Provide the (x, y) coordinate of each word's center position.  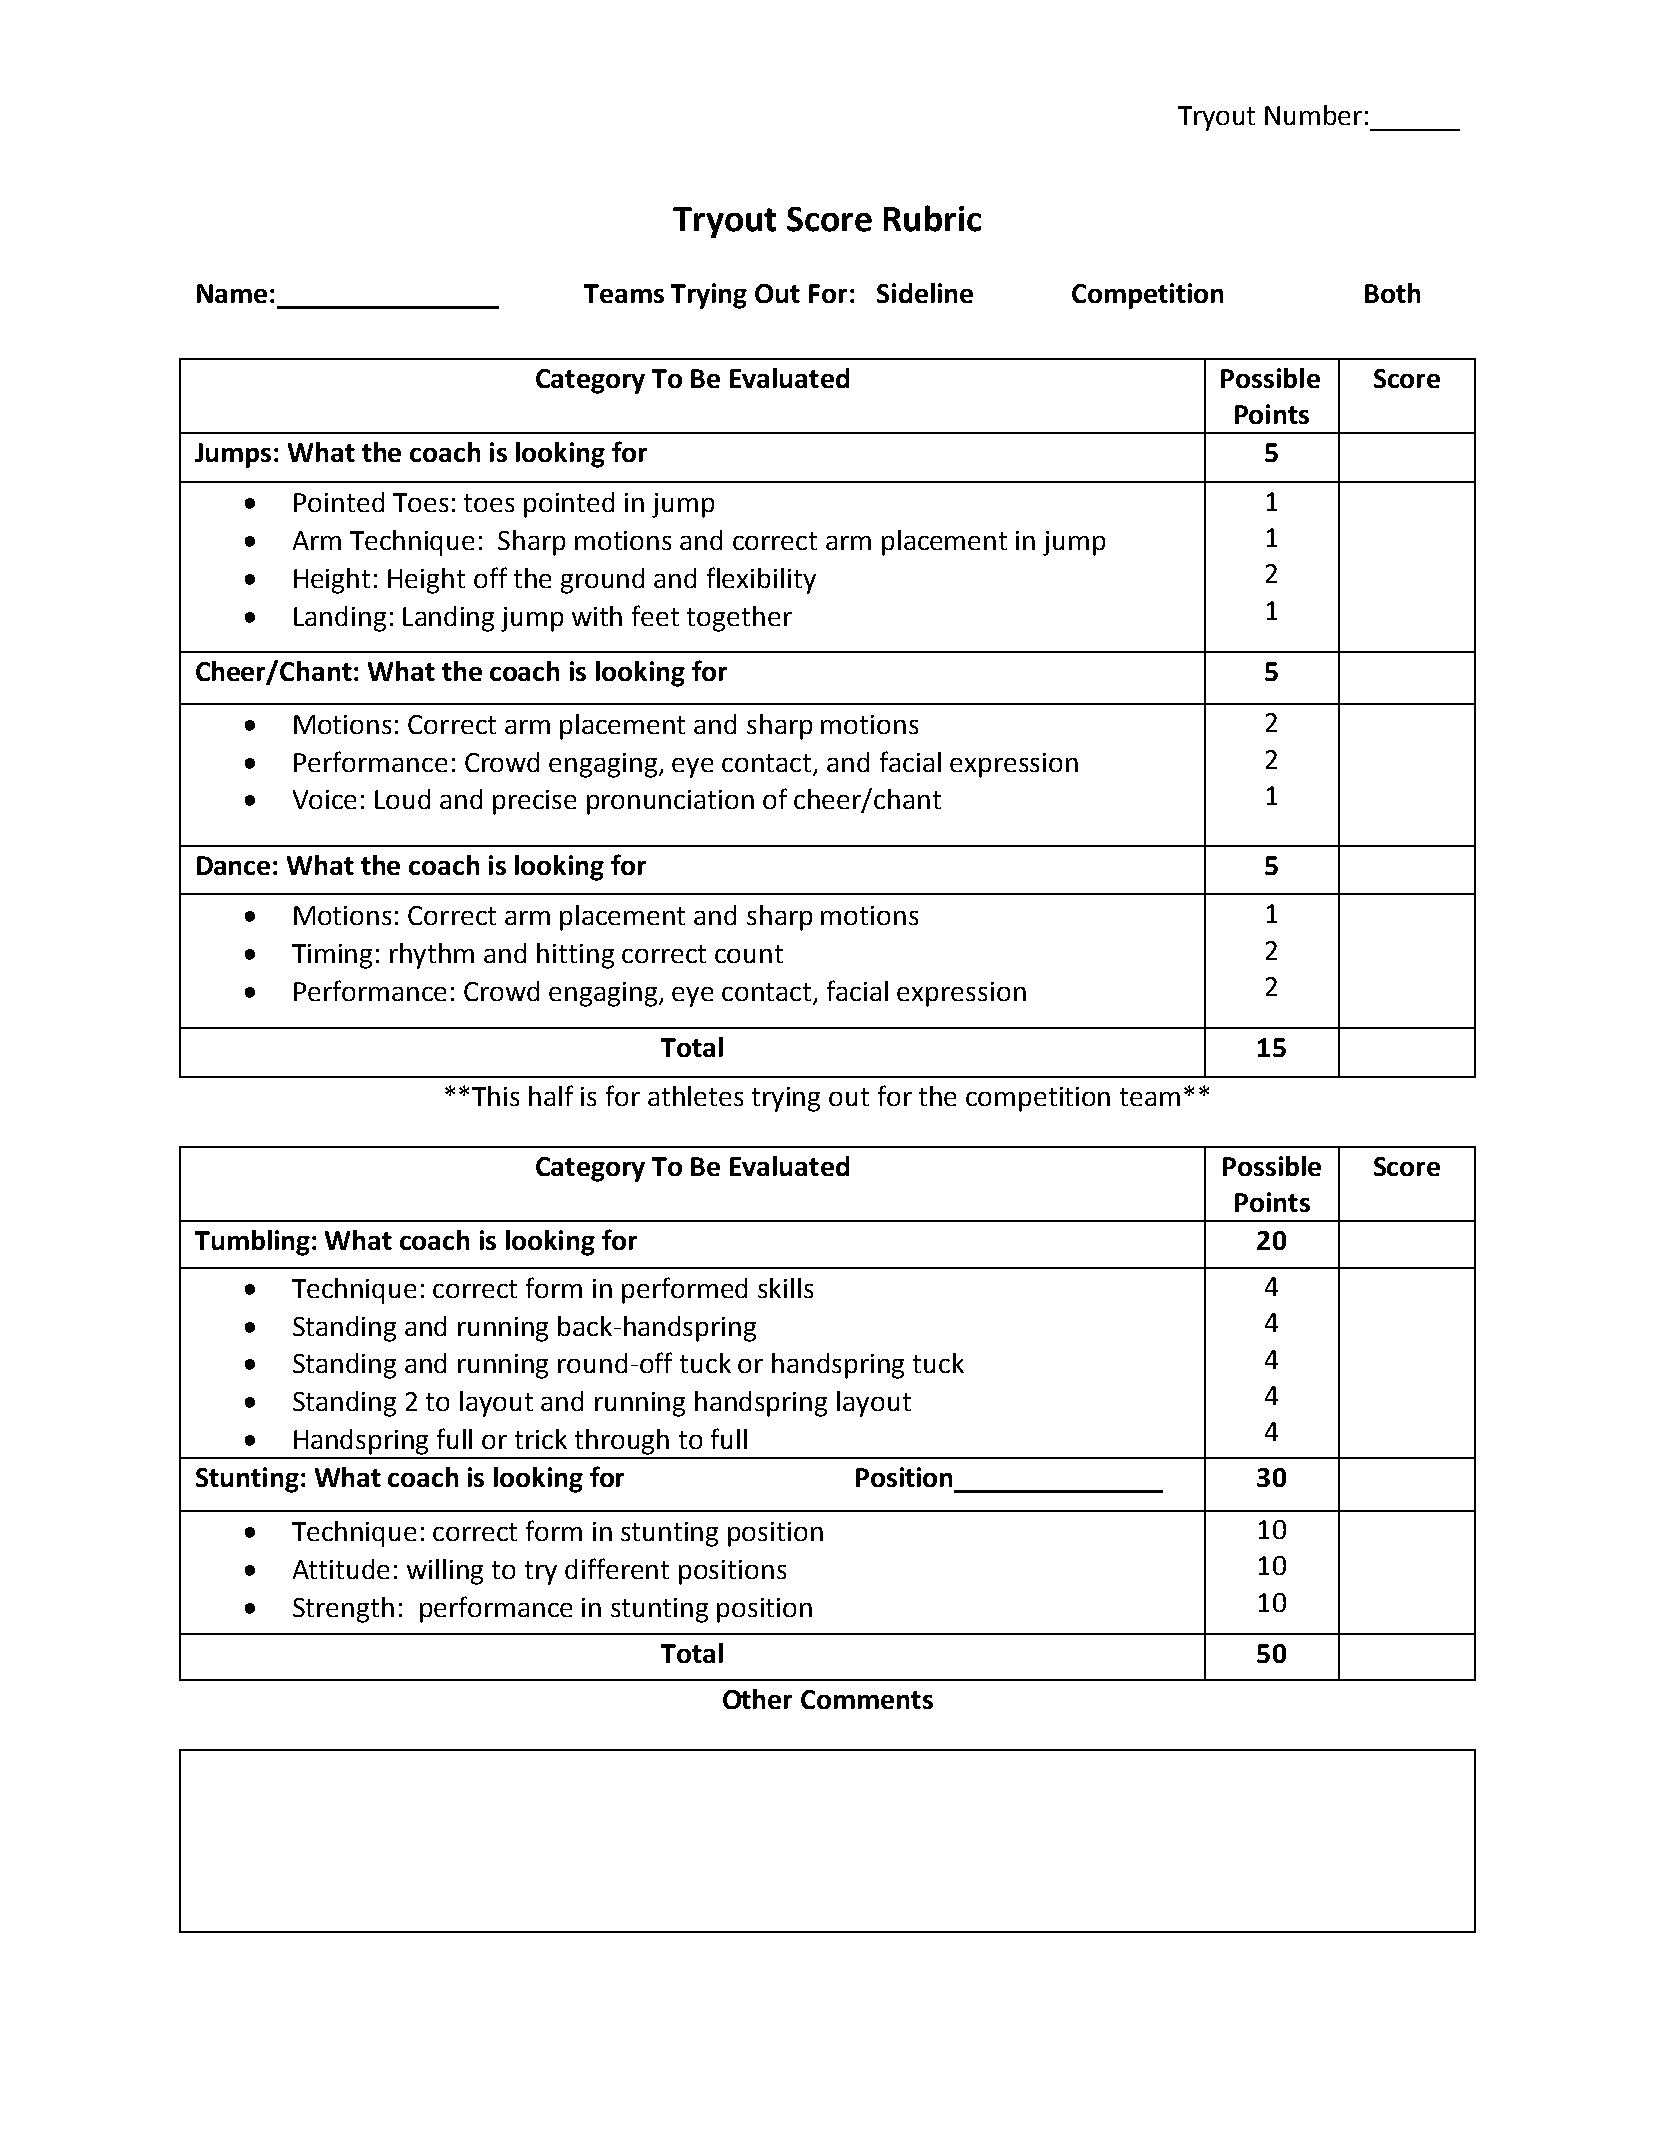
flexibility (761, 580)
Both (1392, 293)
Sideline (925, 293)
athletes (695, 1096)
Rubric (932, 218)
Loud (402, 799)
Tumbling (252, 1243)
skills (785, 1288)
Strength (343, 1610)
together (739, 619)
